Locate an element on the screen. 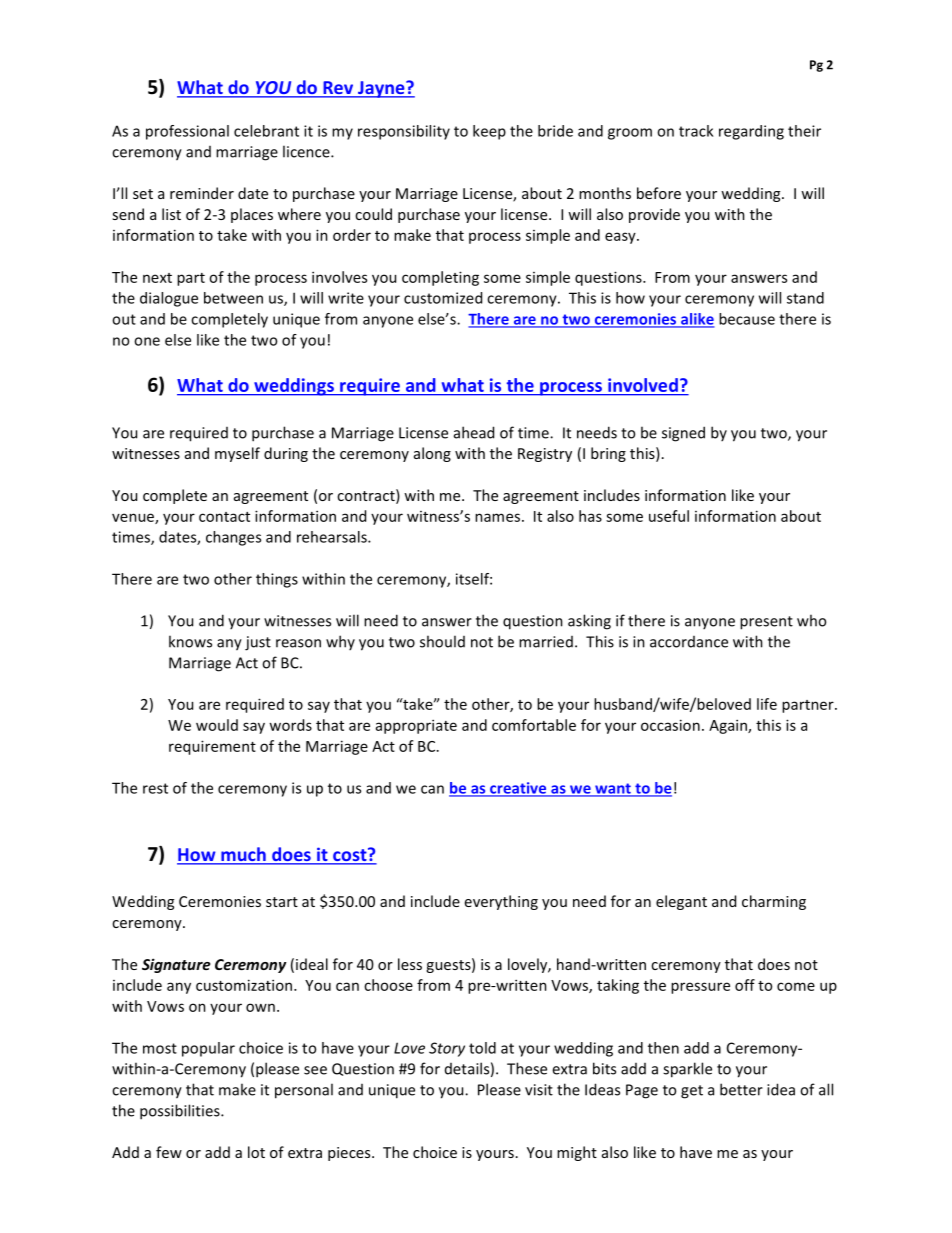 Image resolution: width=952 pixels, height=1233 pixels. visit is located at coordinates (539, 1090).
